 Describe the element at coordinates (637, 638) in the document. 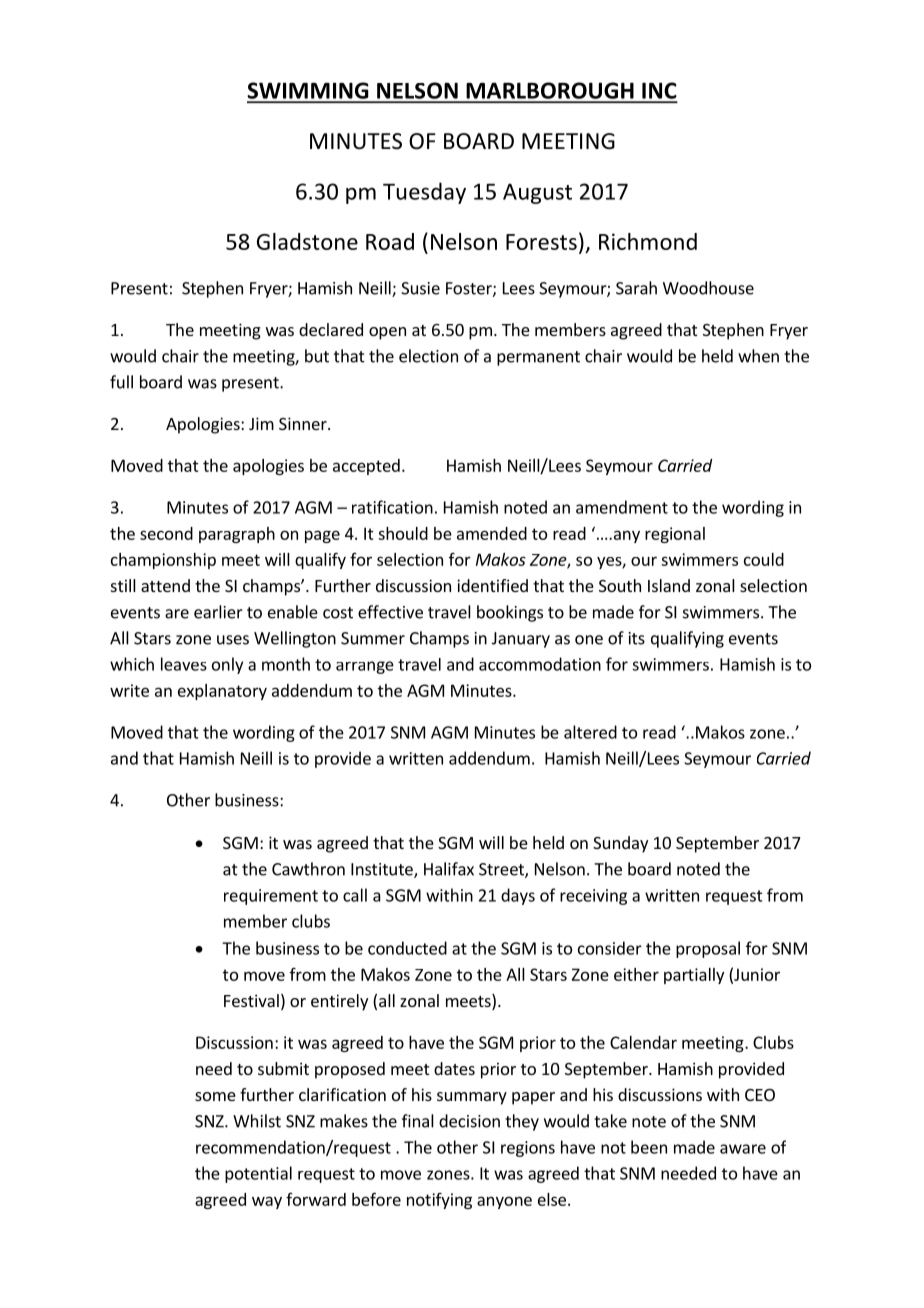

I see `its` at that location.
